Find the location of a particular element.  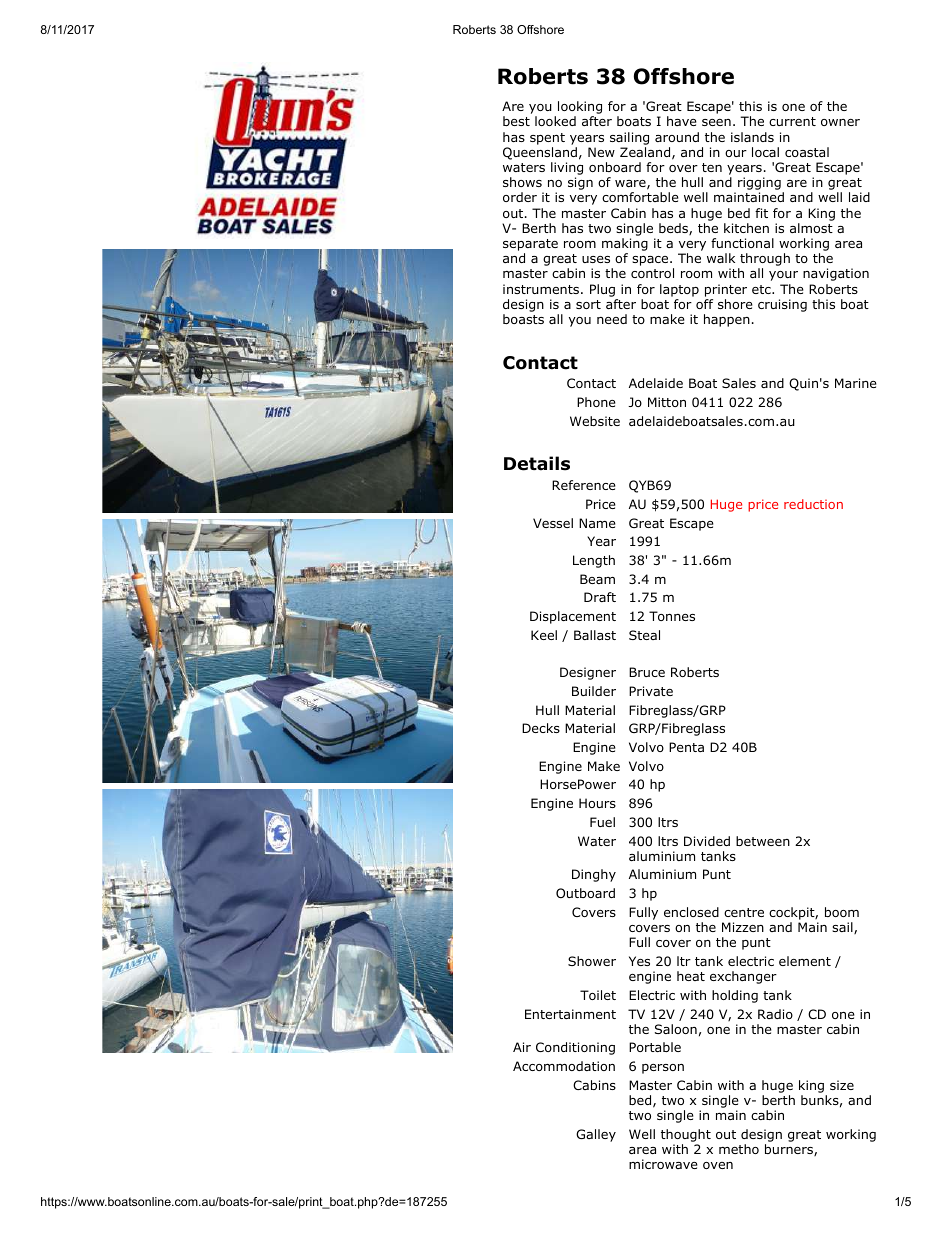

coastal is located at coordinates (807, 152).
